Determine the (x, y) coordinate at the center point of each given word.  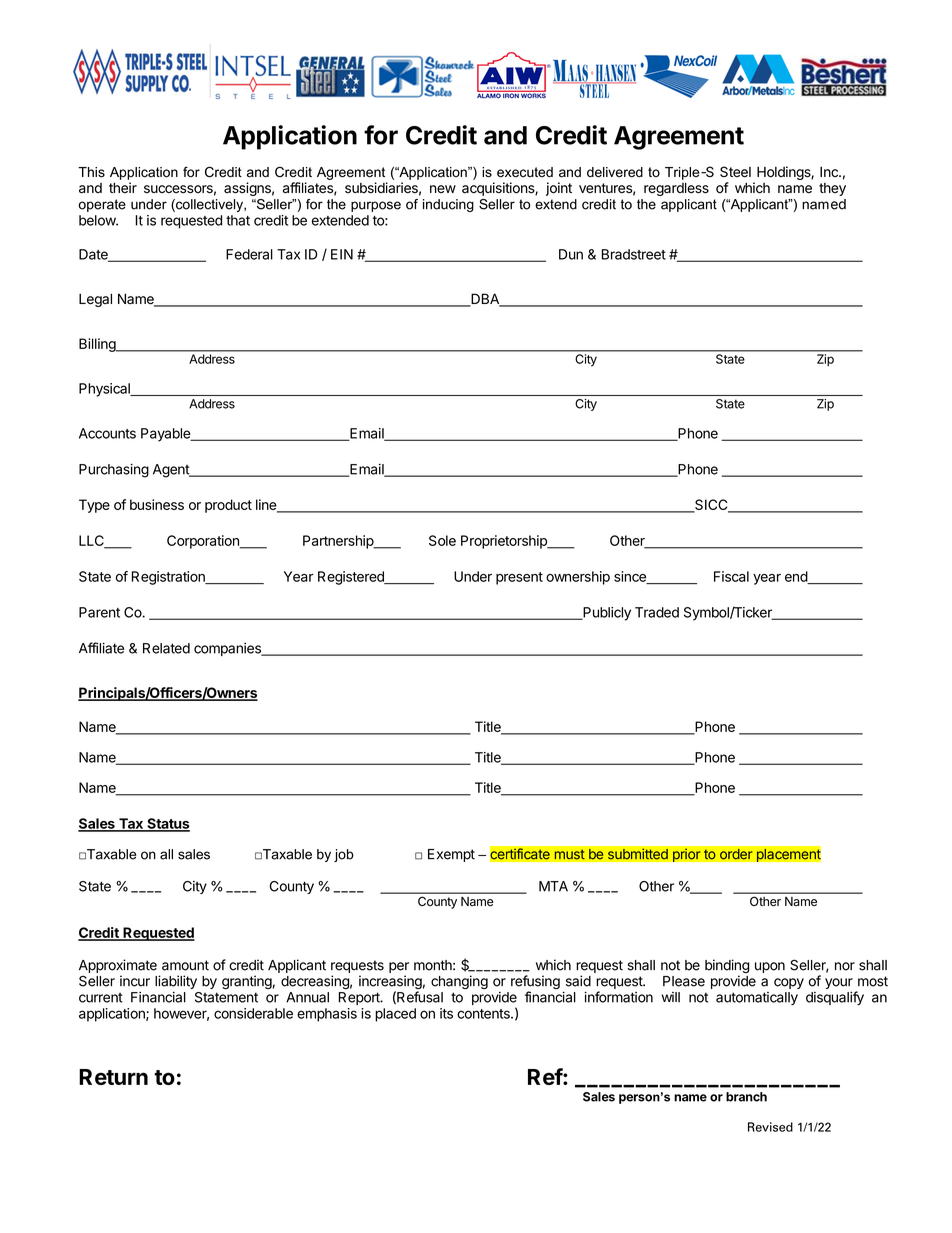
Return (113, 1077)
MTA (553, 886)
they (832, 189)
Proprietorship (505, 542)
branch (746, 1097)
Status (167, 824)
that (238, 220)
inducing (448, 205)
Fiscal (731, 576)
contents (484, 1014)
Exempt (451, 855)
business (157, 504)
